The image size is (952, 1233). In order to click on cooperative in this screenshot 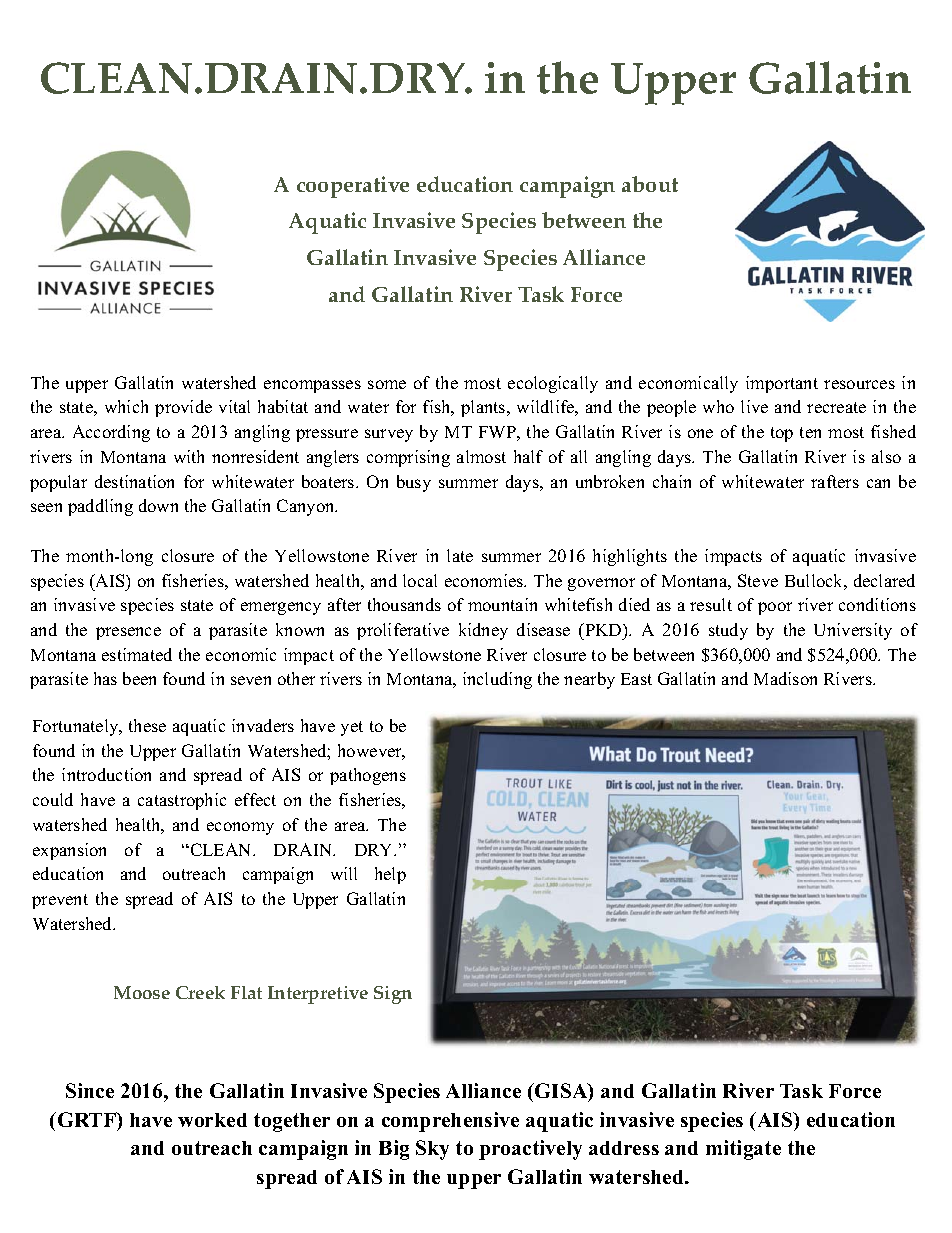, I will do `click(353, 187)`.
